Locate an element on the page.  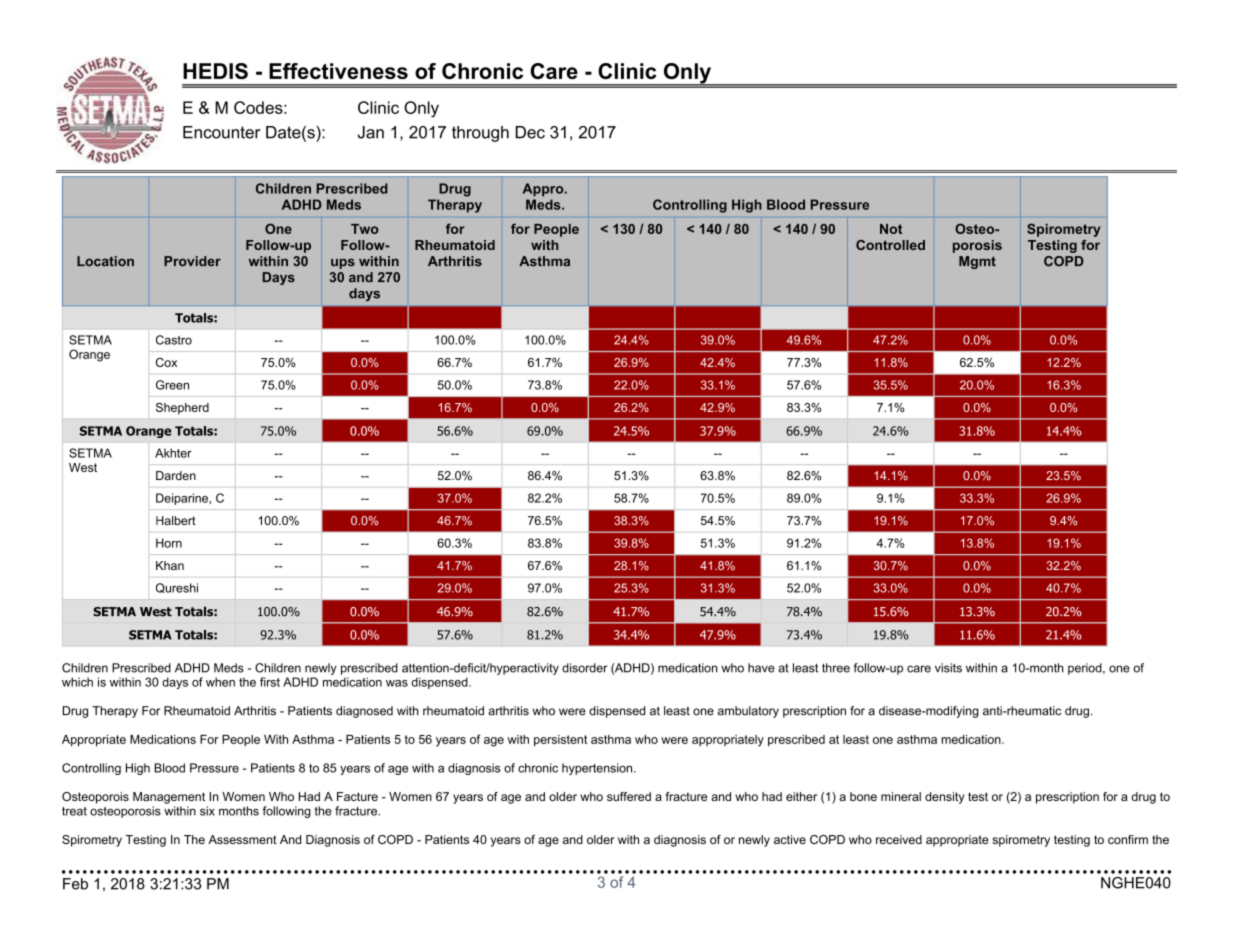
Two is located at coordinates (365, 229).
